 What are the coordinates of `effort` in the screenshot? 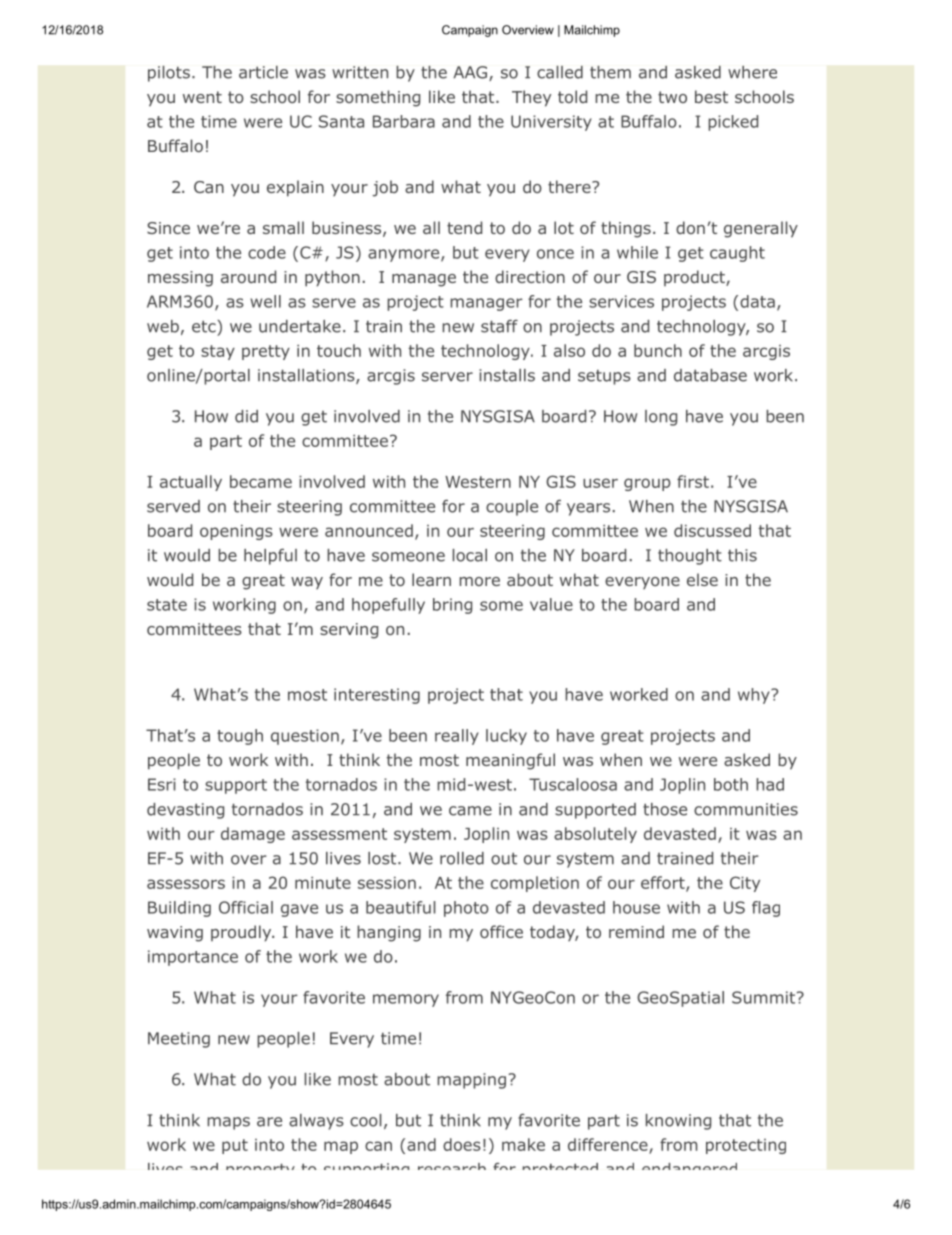 It's located at (664, 884).
